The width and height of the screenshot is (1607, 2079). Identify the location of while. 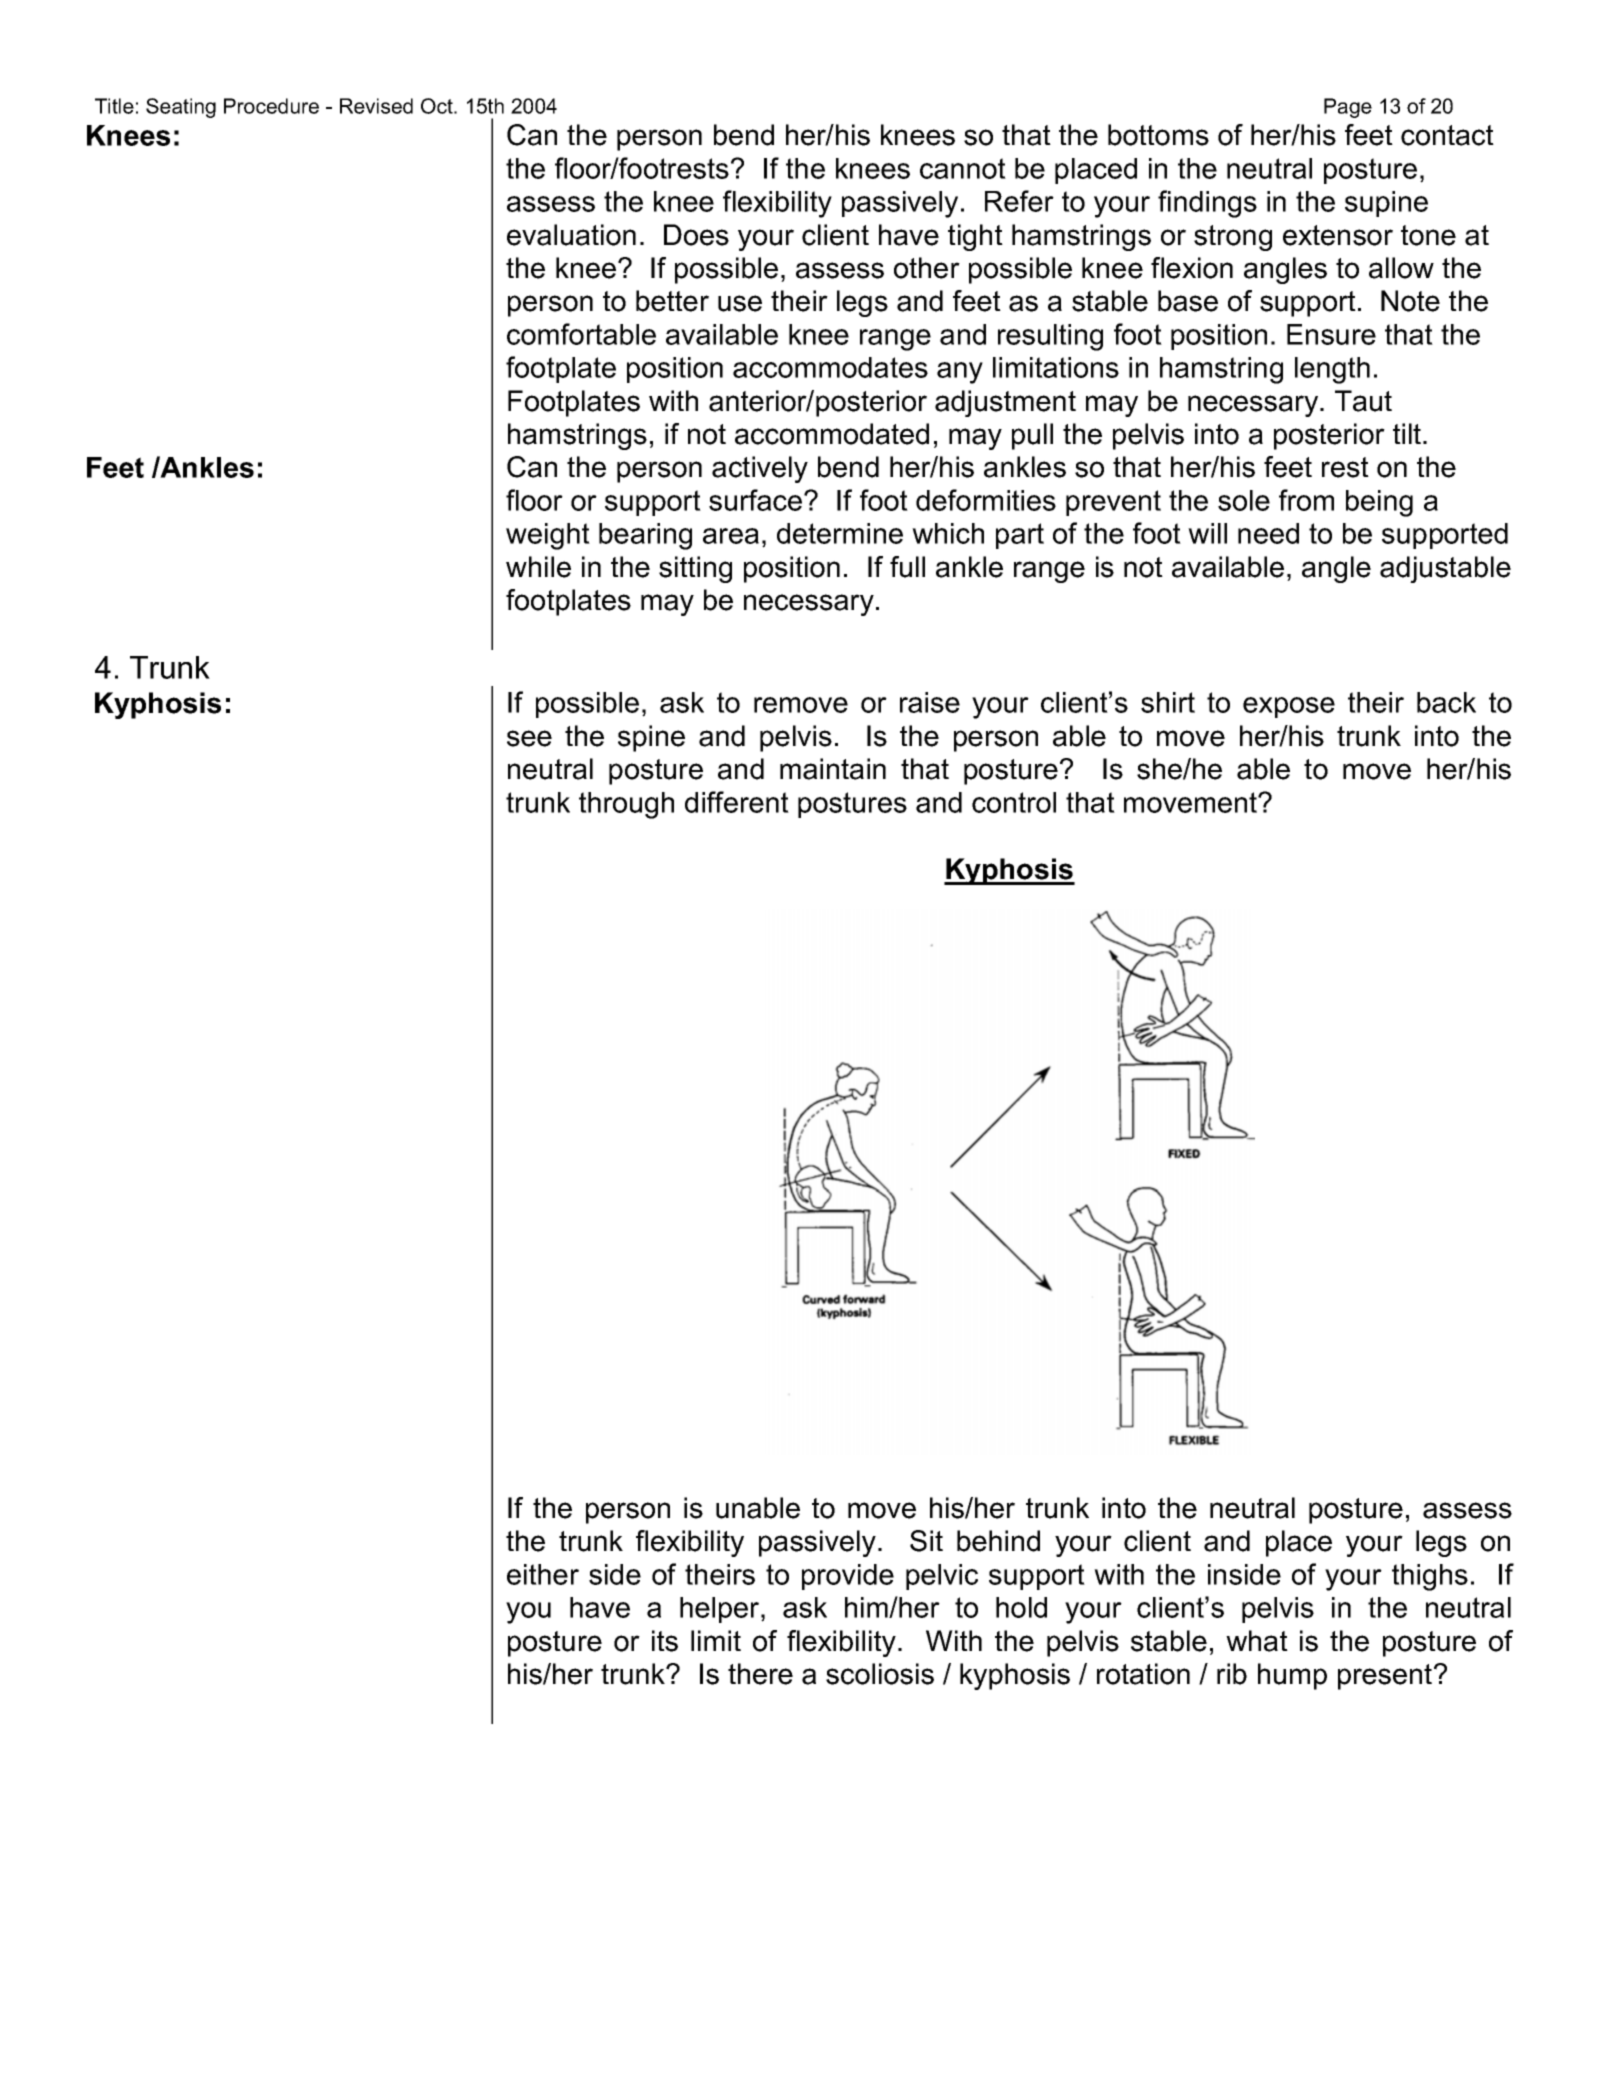
(538, 567).
